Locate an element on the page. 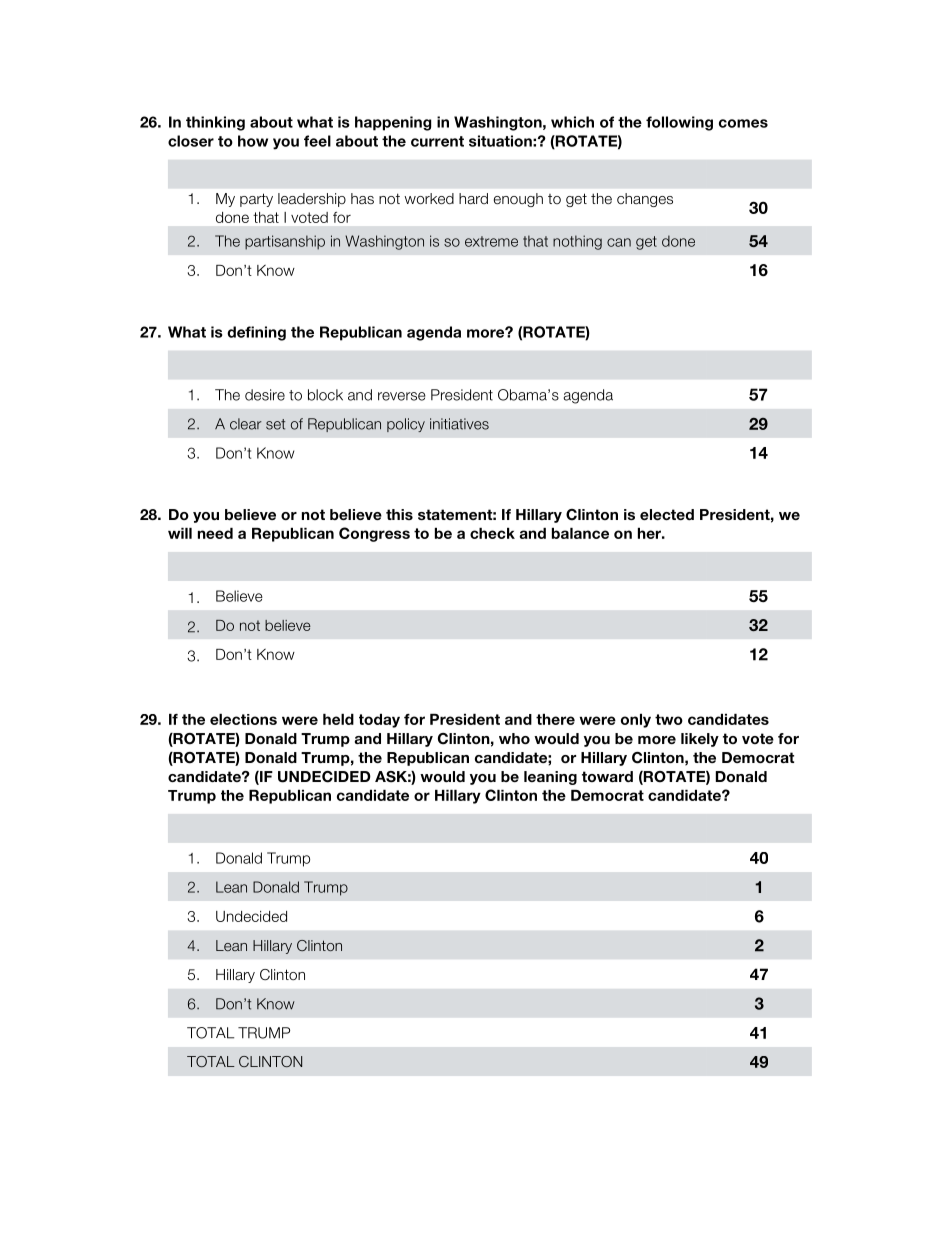  current is located at coordinates (437, 141).
